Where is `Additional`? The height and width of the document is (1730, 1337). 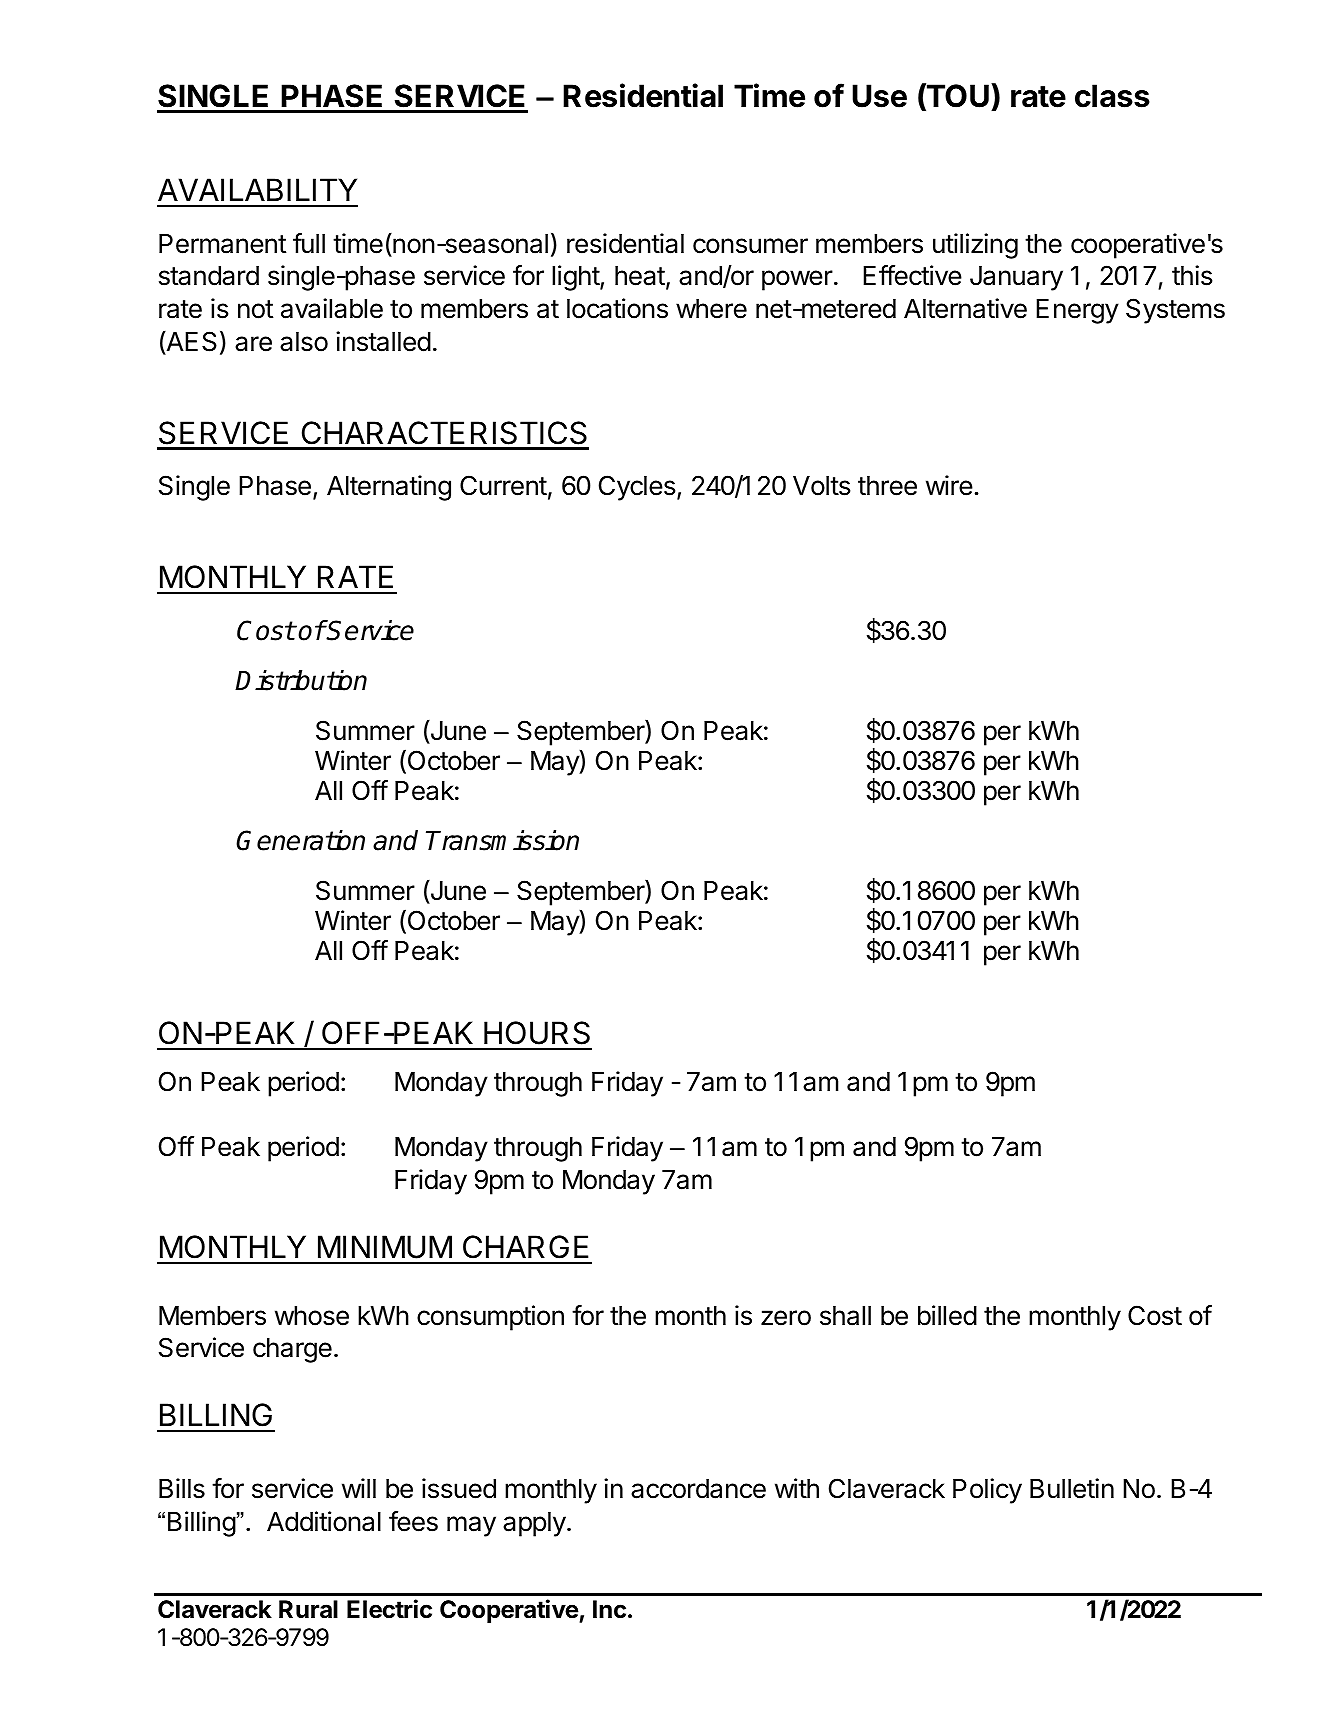 Additional is located at coordinates (324, 1521).
